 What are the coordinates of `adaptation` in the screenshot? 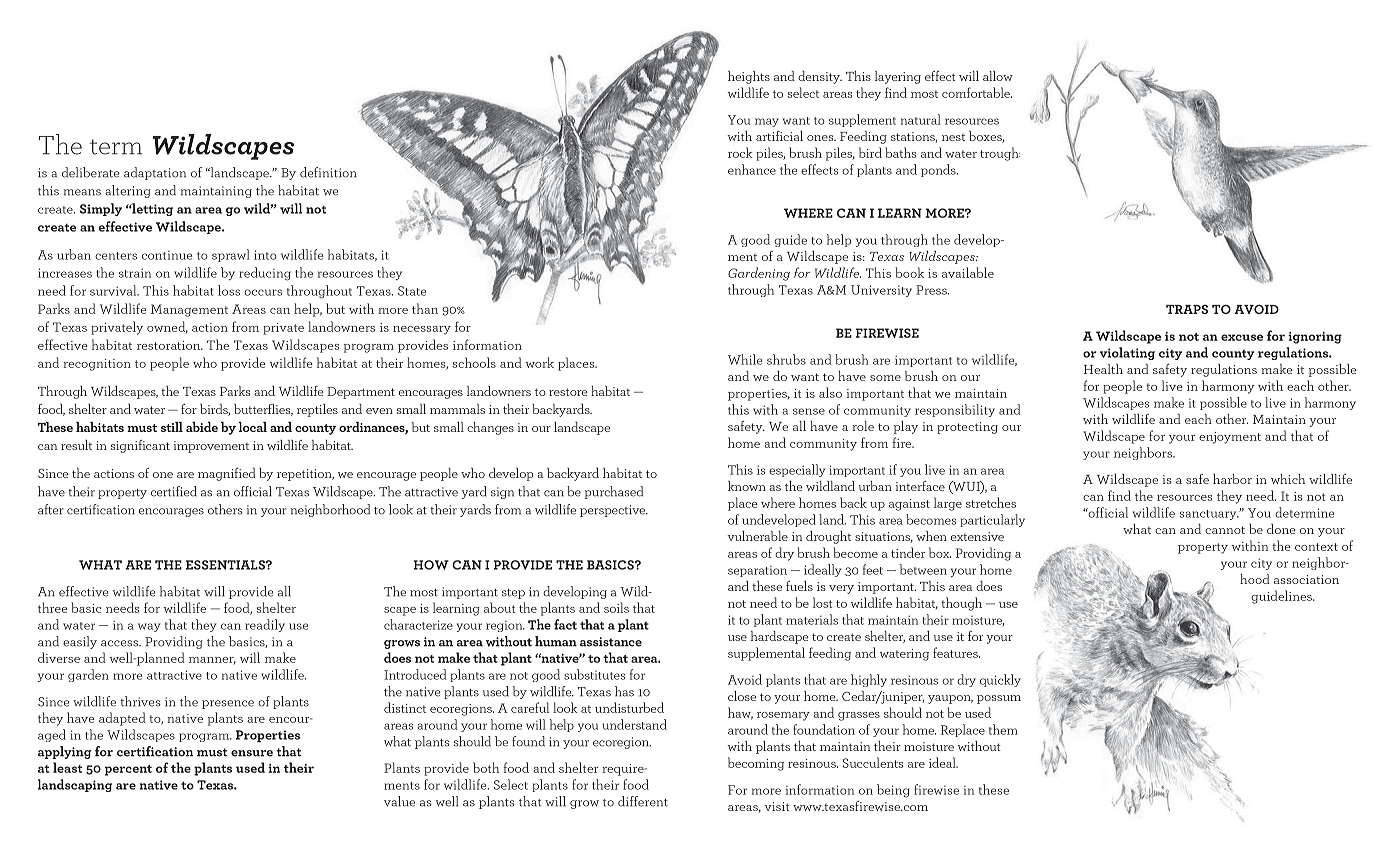 It's located at (155, 173).
